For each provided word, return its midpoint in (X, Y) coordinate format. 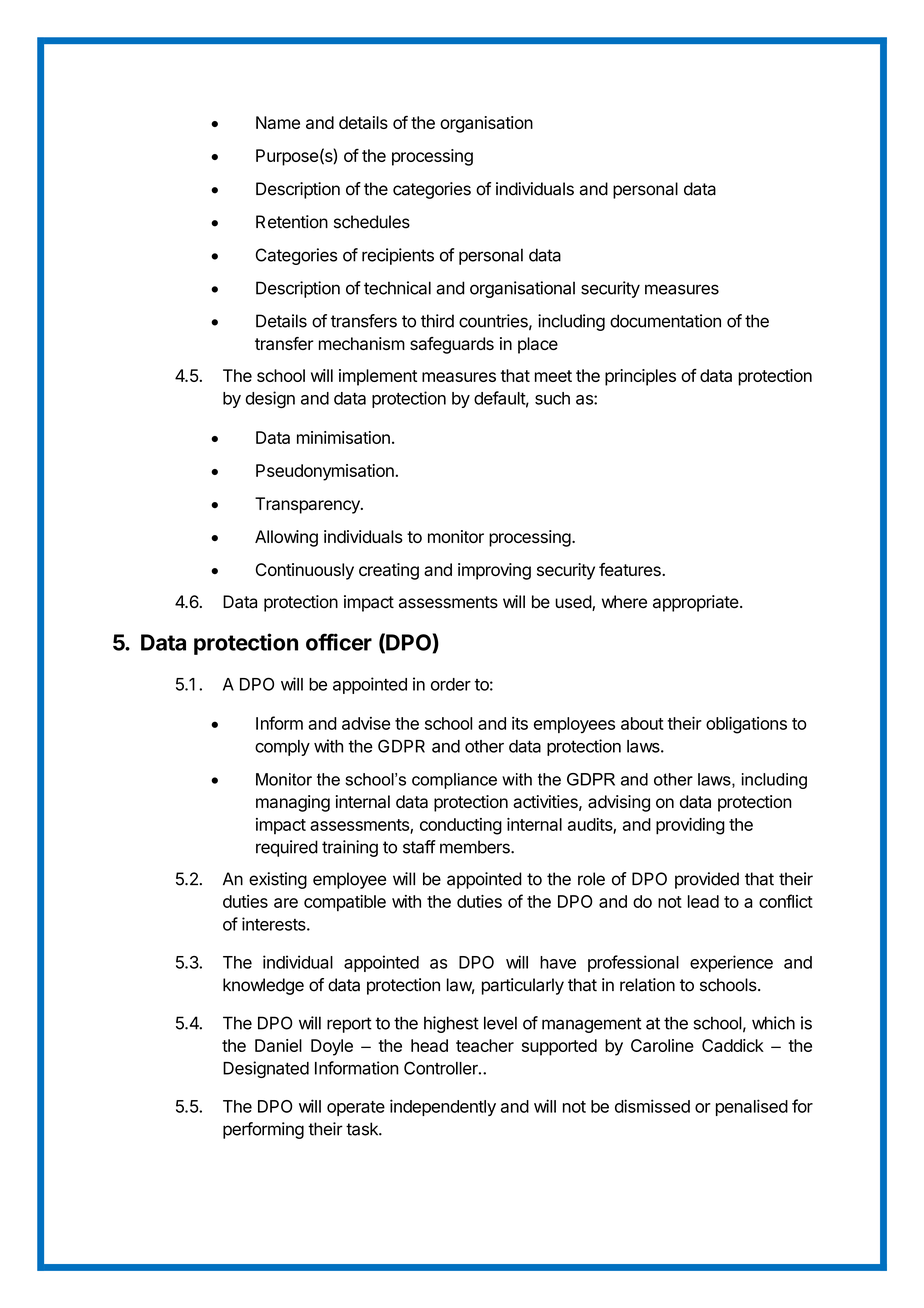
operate (356, 1108)
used (574, 603)
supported (559, 1047)
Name (278, 122)
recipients (398, 256)
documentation (665, 321)
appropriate (696, 603)
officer (339, 642)
